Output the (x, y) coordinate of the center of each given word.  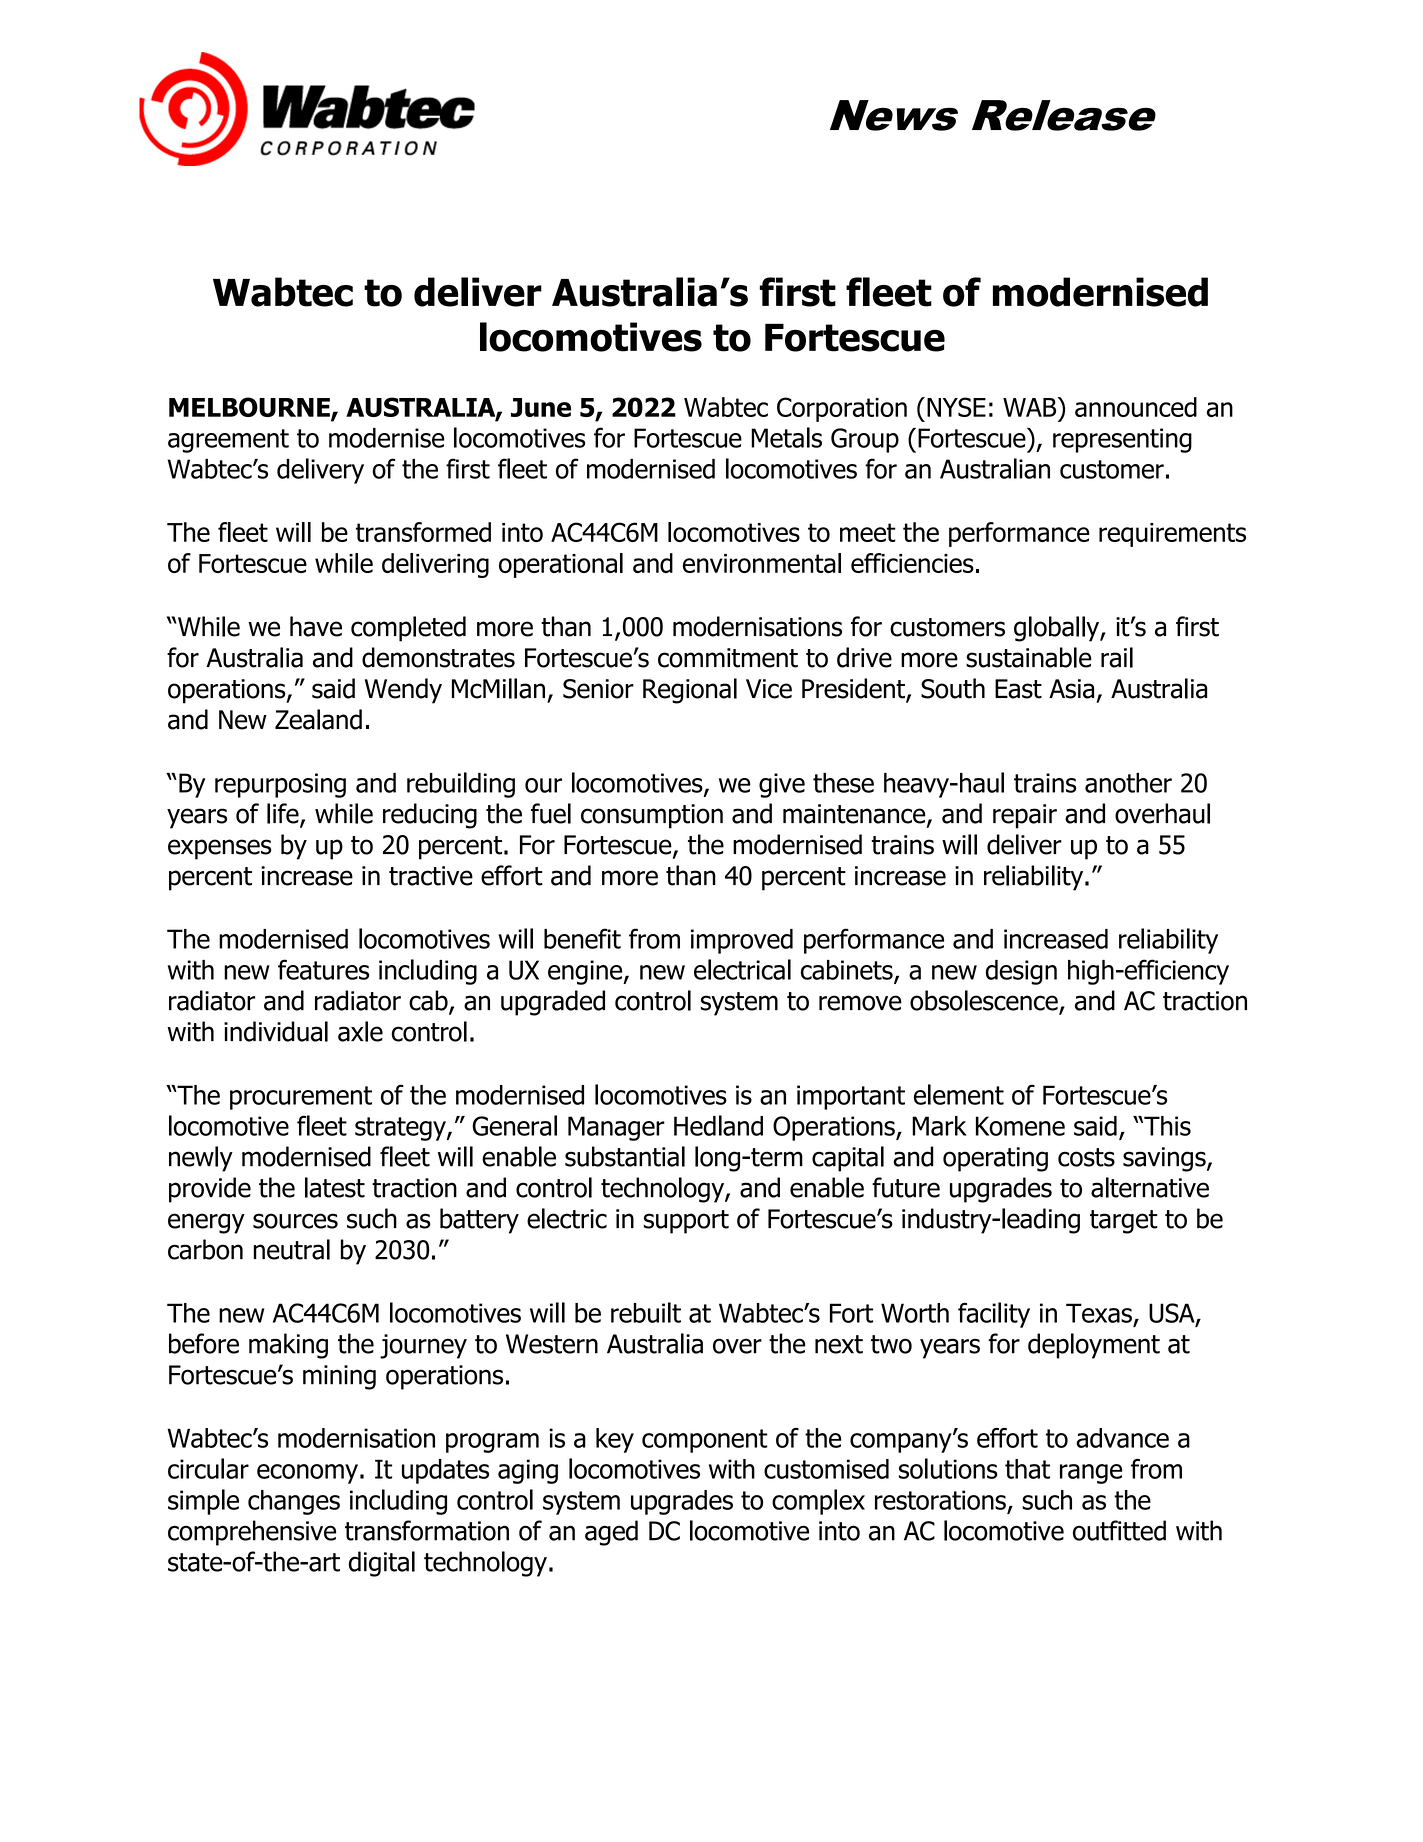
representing (1122, 440)
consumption (652, 816)
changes (294, 1502)
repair (1025, 816)
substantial (625, 1156)
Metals (786, 437)
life (284, 814)
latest (335, 1187)
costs (1086, 1157)
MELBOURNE (250, 408)
